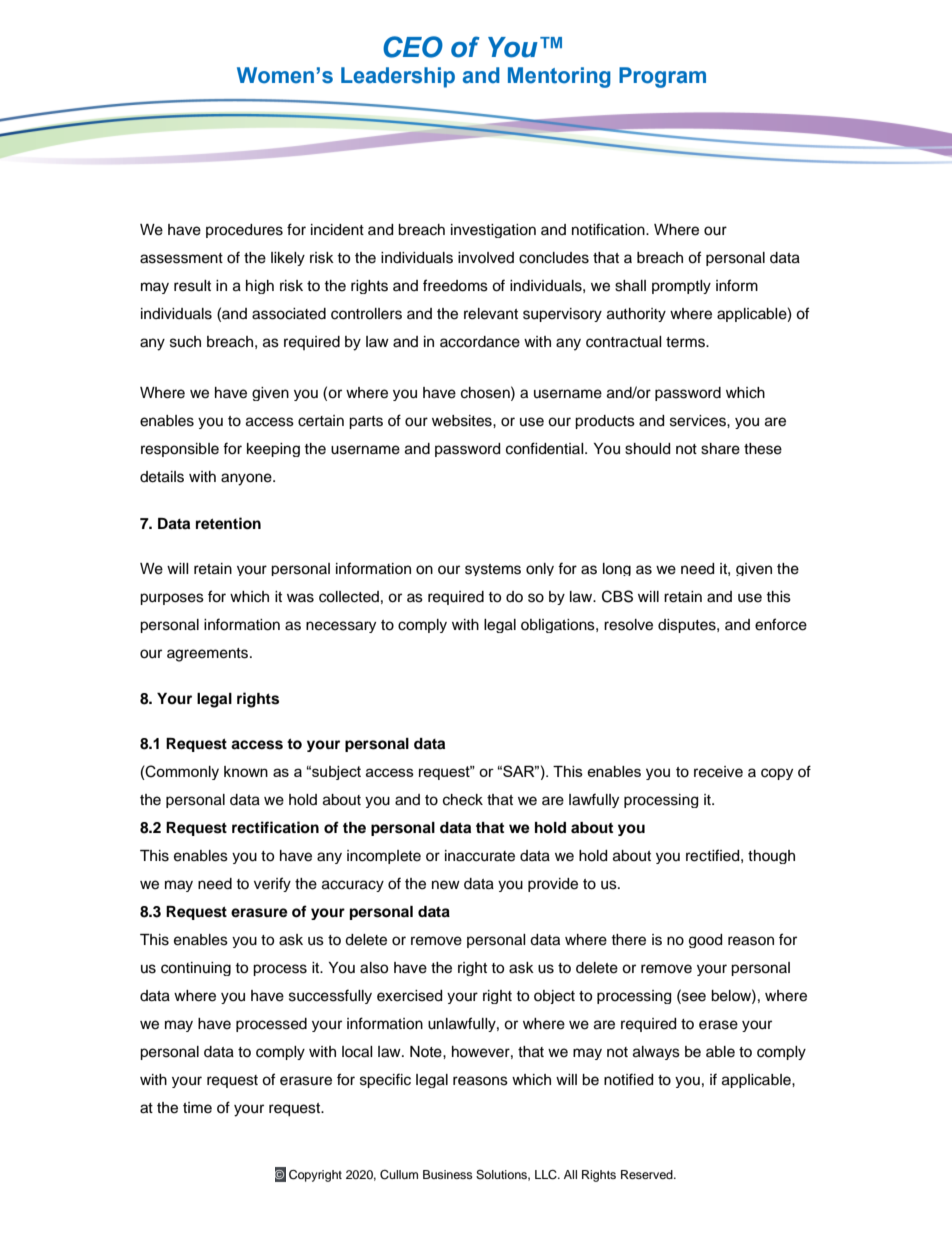 The image size is (952, 1233). I want to click on though, so click(771, 857).
